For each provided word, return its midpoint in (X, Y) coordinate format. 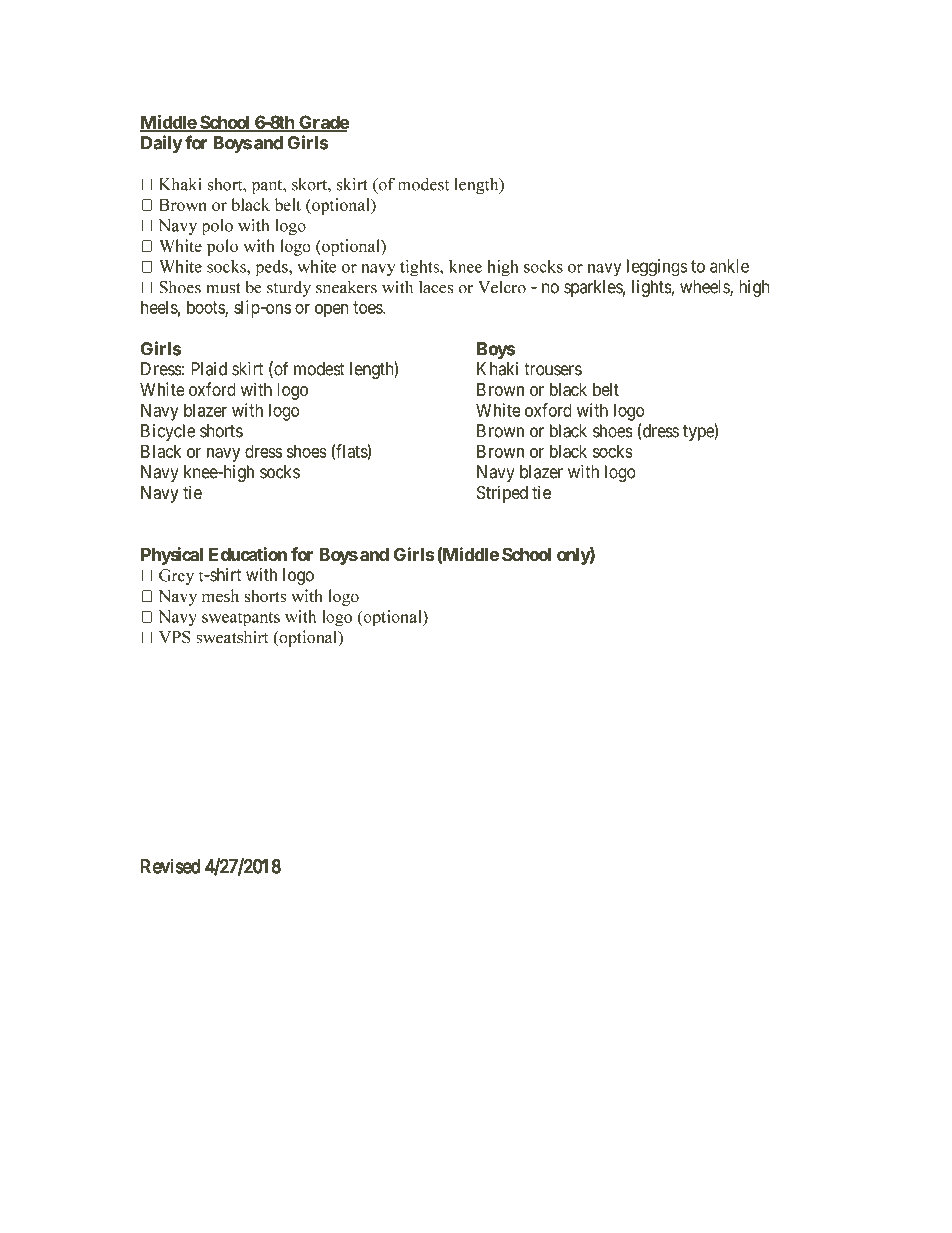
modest (319, 369)
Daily (162, 144)
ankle (729, 266)
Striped (502, 494)
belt (606, 389)
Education (248, 554)
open (331, 311)
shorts (221, 431)
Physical (172, 556)
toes (368, 307)
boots (206, 308)
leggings (657, 268)
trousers (553, 369)
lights (652, 288)
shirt (224, 575)
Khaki (497, 369)
